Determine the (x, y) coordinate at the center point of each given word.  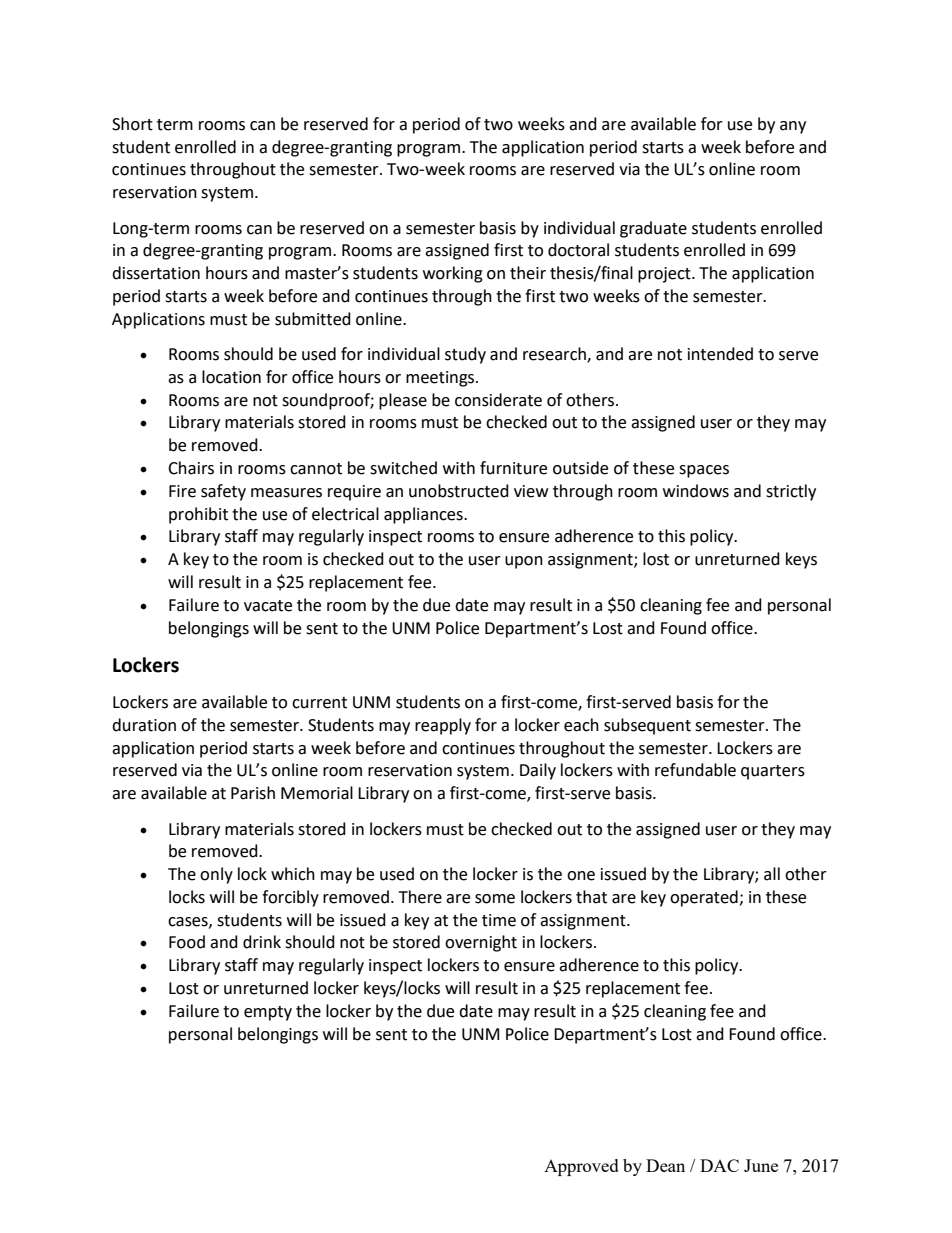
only (216, 875)
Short (132, 124)
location (231, 377)
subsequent (647, 726)
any (793, 127)
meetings (441, 379)
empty (268, 1013)
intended (720, 354)
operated (705, 898)
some (495, 899)
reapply (443, 726)
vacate (268, 606)
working (453, 274)
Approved (581, 1167)
